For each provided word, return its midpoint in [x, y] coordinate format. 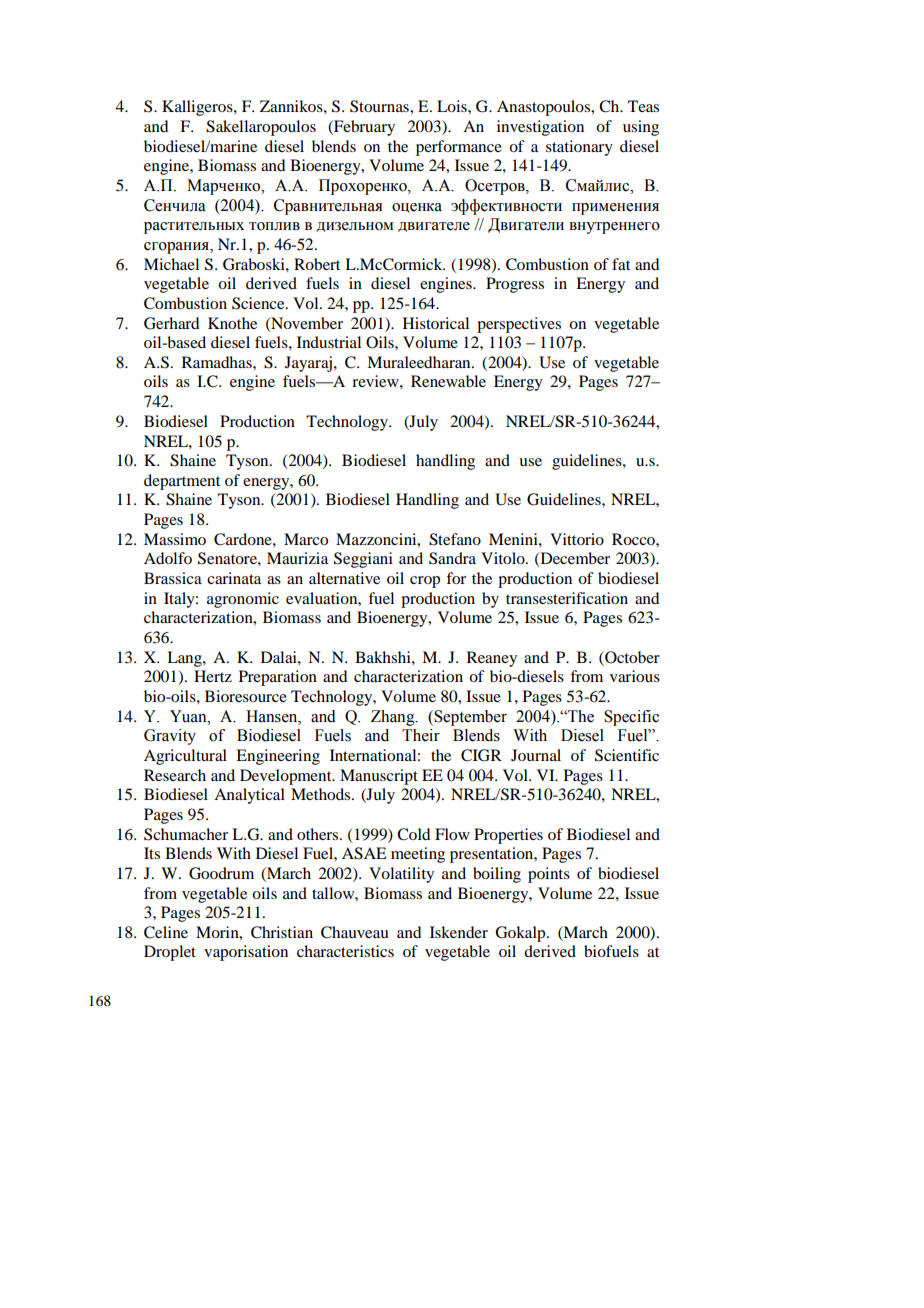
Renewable [448, 381]
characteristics [345, 951]
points [549, 875]
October [631, 657]
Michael [171, 264]
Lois [453, 106]
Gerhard [171, 323]
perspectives [519, 325]
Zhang [394, 718]
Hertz [213, 676]
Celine [166, 932]
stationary [579, 148]
